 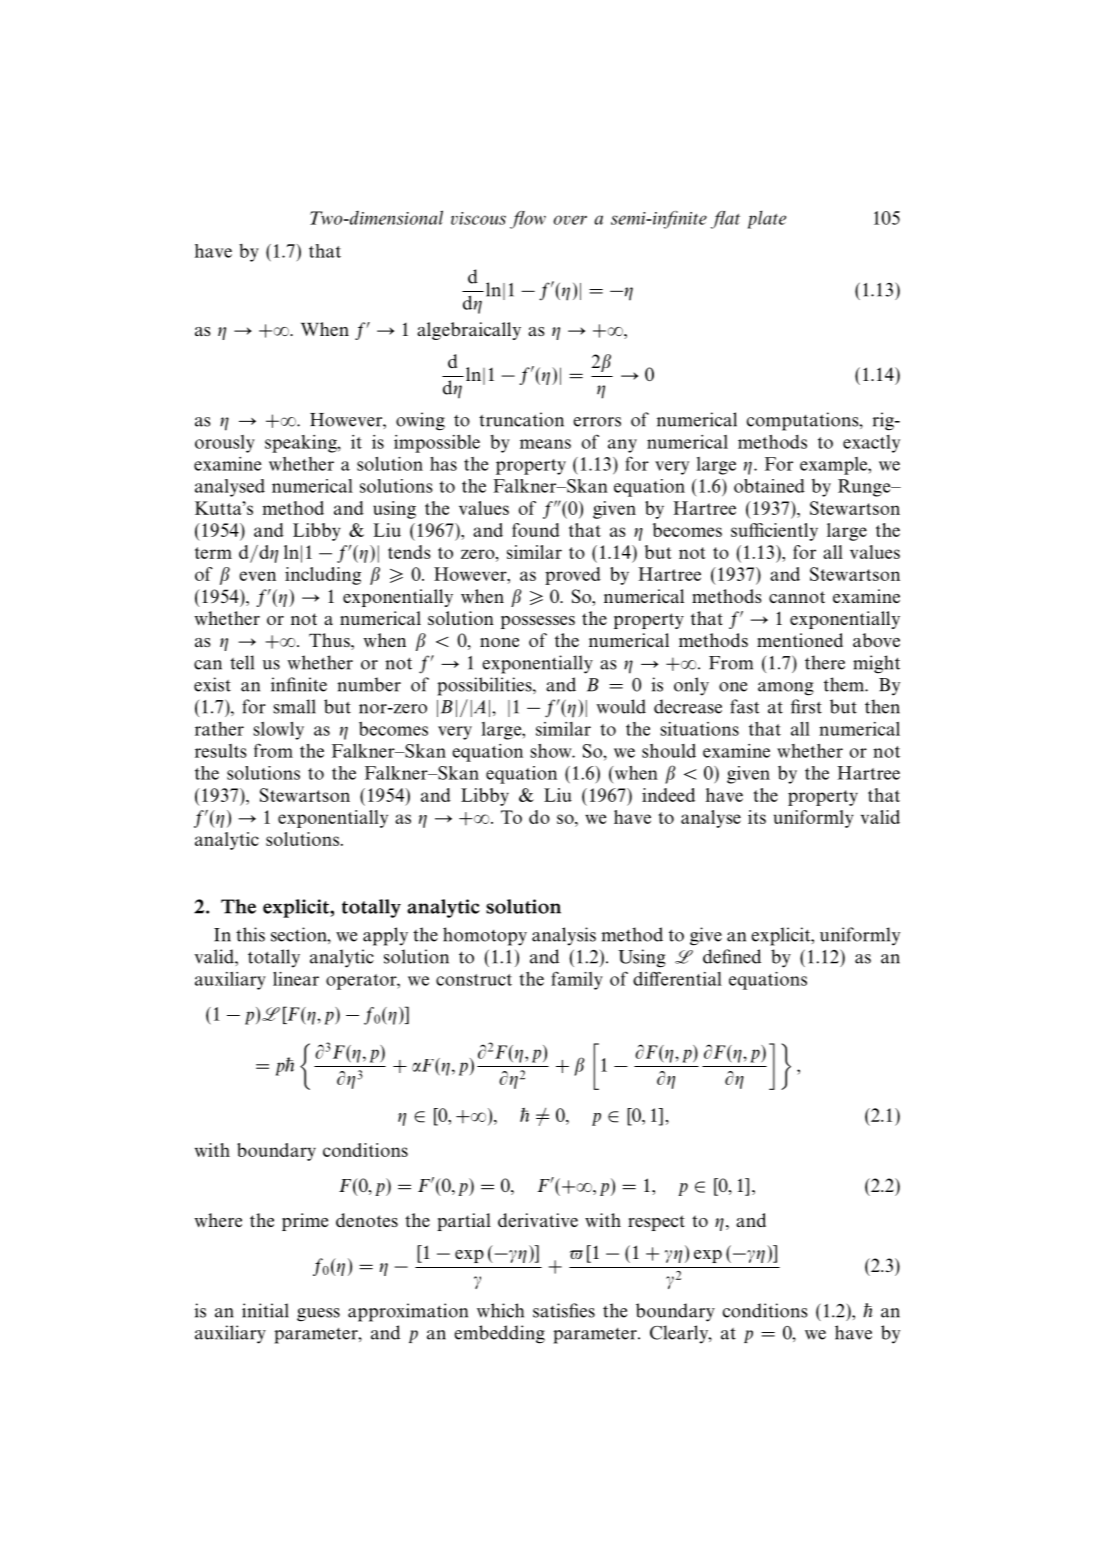 What do you see at coordinates (323, 576) in the screenshot?
I see `including` at bounding box center [323, 576].
